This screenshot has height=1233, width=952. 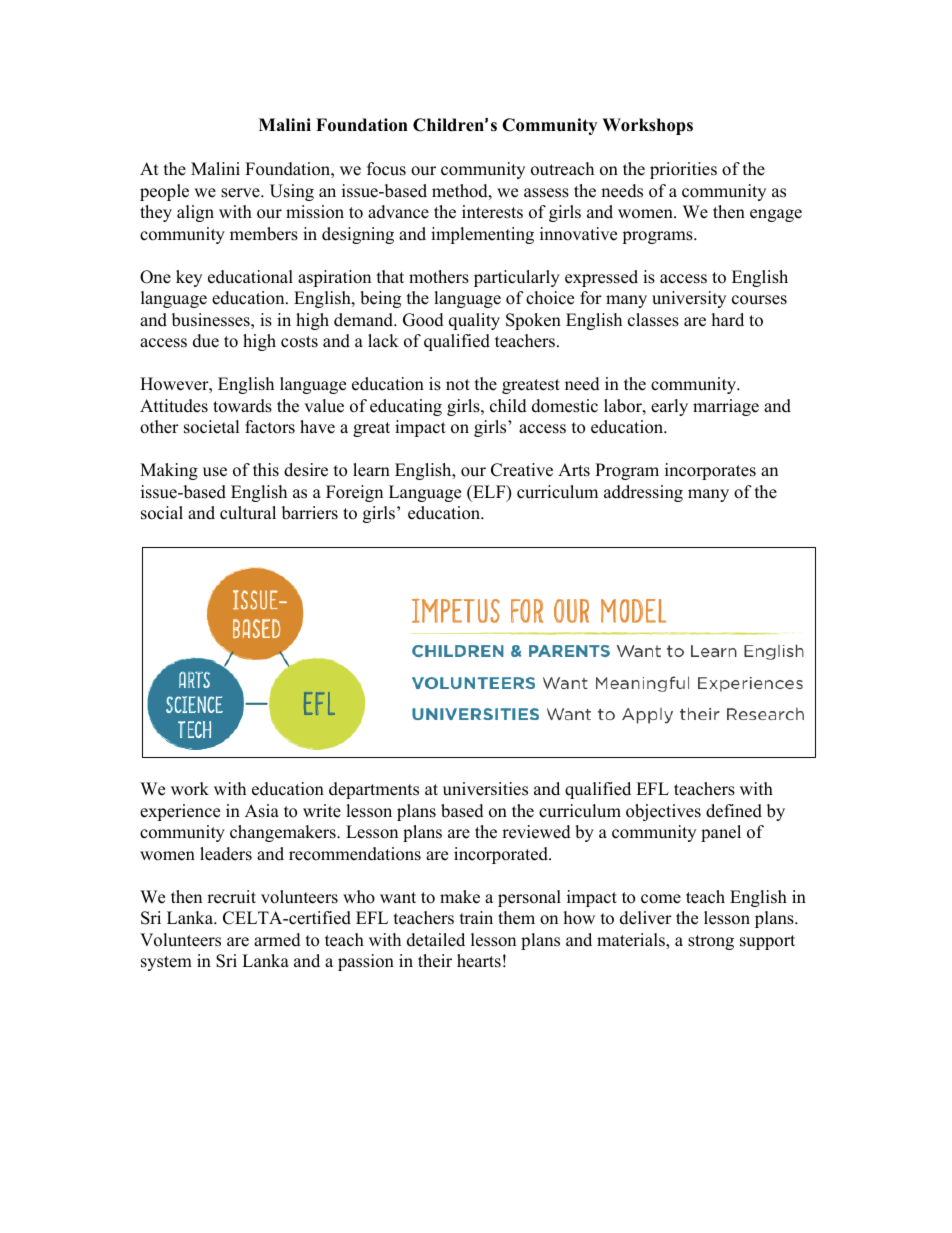 I want to click on serve, so click(x=241, y=193).
